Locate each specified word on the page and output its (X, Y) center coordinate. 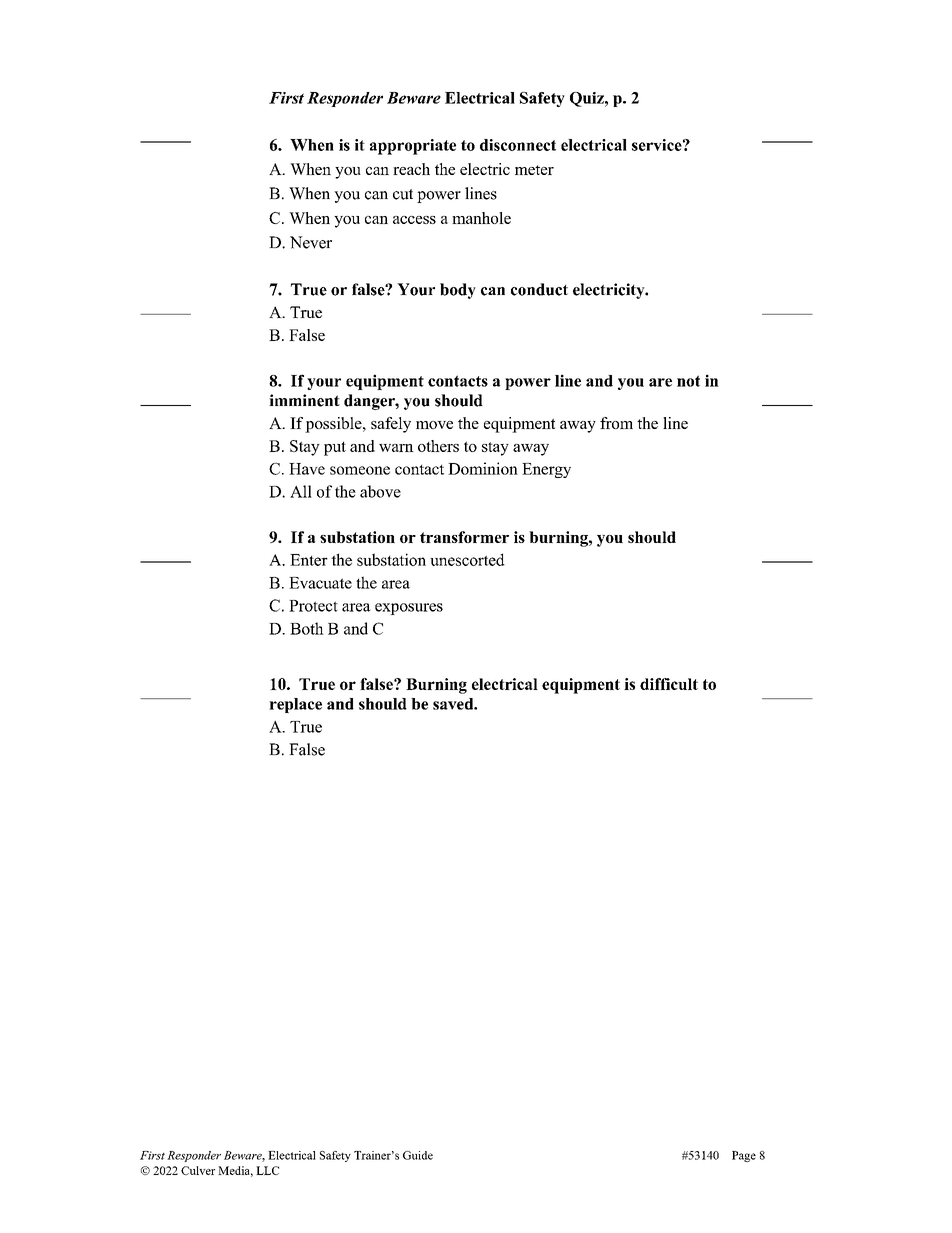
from (616, 423)
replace (295, 705)
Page (744, 1156)
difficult (669, 684)
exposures (409, 609)
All (301, 491)
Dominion (483, 468)
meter (534, 170)
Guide (418, 1155)
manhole (481, 218)
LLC (267, 1170)
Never (311, 242)
